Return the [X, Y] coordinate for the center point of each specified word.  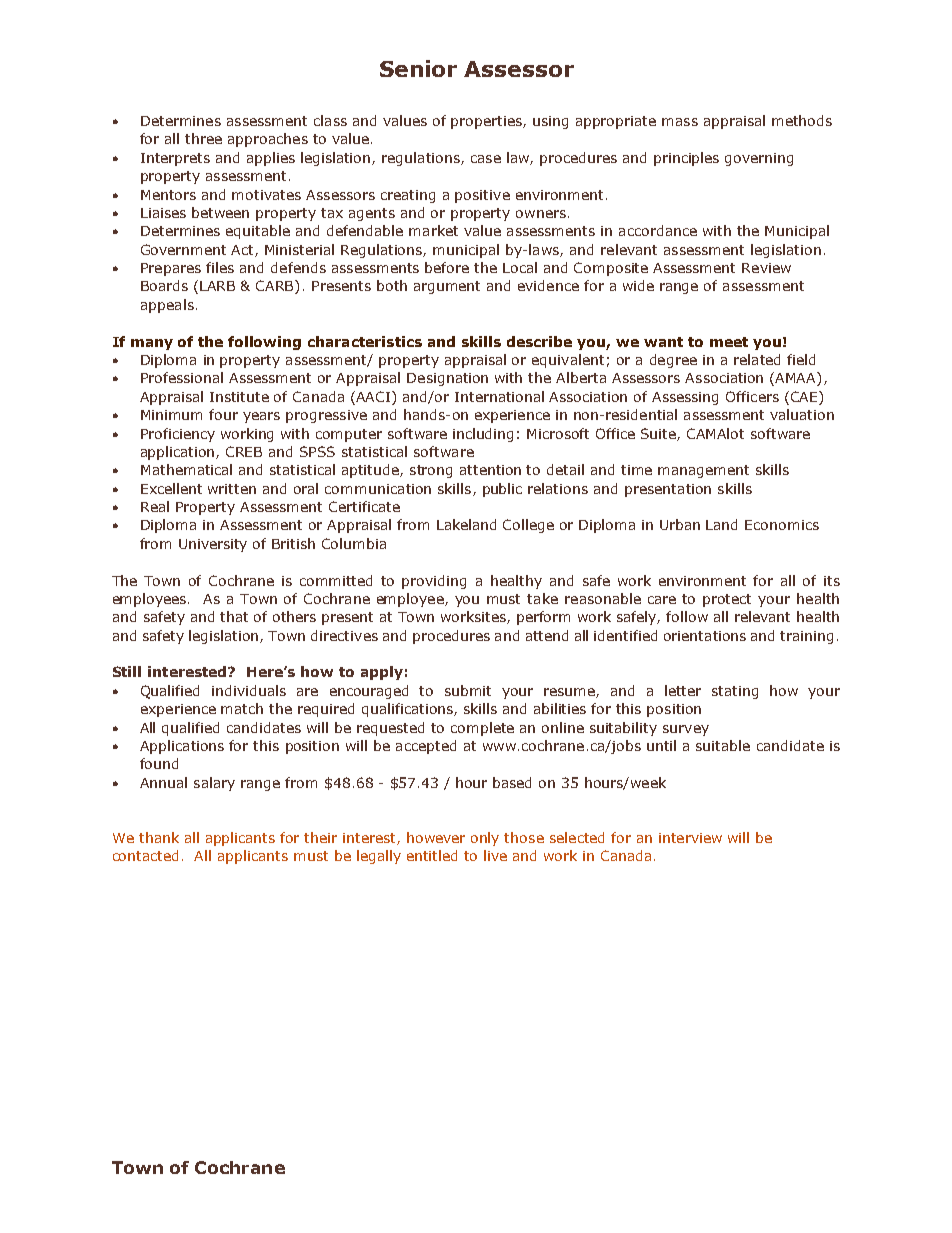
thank [159, 837]
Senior [418, 68]
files [220, 267]
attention [490, 470]
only [485, 839]
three [203, 138]
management [703, 471]
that [234, 616]
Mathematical [186, 469]
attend [547, 635]
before [447, 267]
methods [802, 120]
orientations [705, 636]
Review [766, 268]
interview [690, 838]
